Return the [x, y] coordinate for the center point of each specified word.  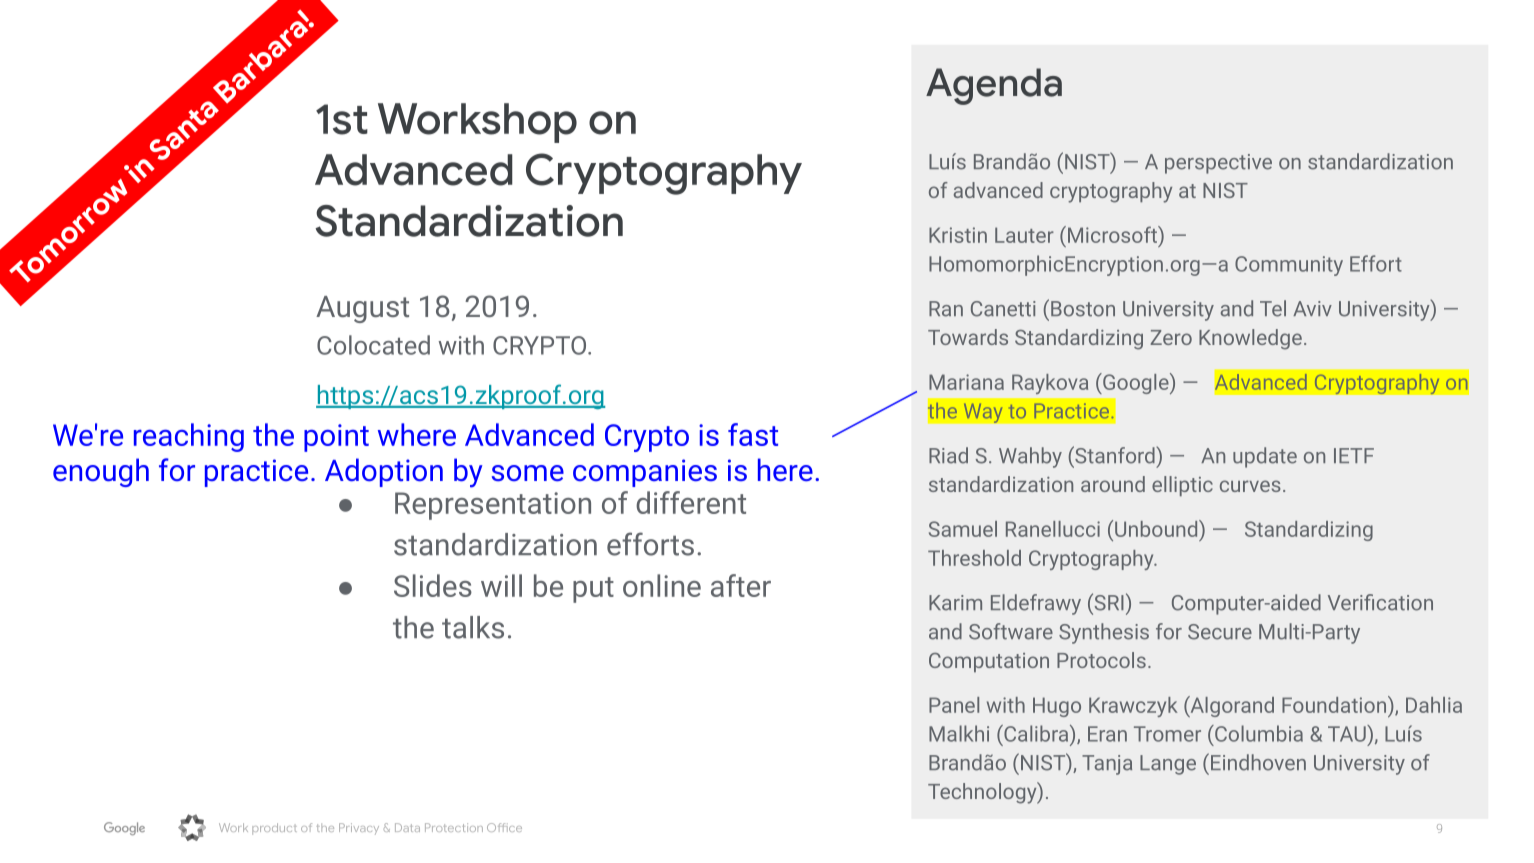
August [362, 309]
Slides [433, 585]
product [274, 829]
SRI [1108, 602]
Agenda [994, 86]
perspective [1218, 164]
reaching [189, 437]
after [741, 585]
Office [504, 827]
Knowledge [1250, 339]
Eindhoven [1258, 762]
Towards [968, 337]
